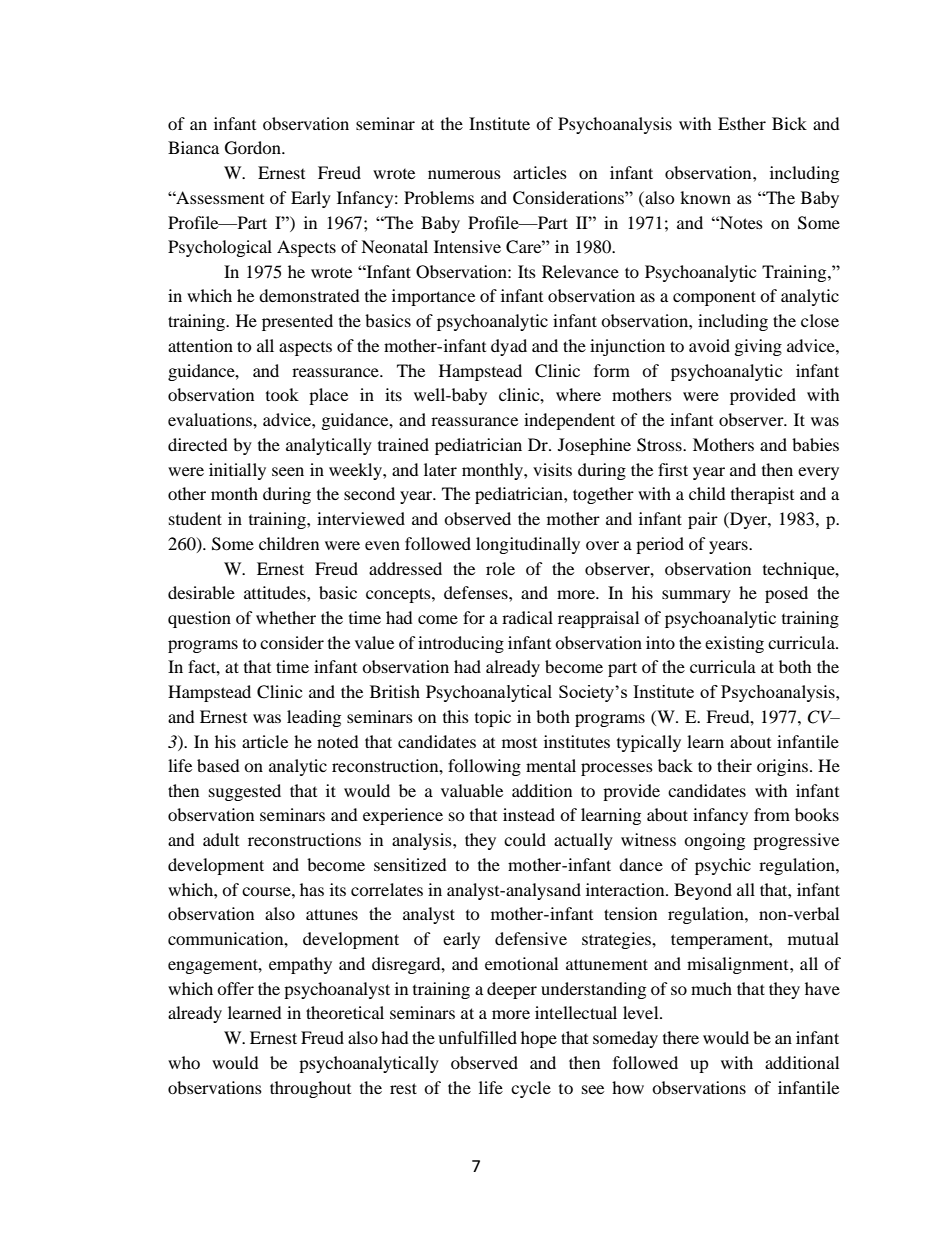  What do you see at coordinates (297, 322) in the screenshot?
I see `presented` at bounding box center [297, 322].
